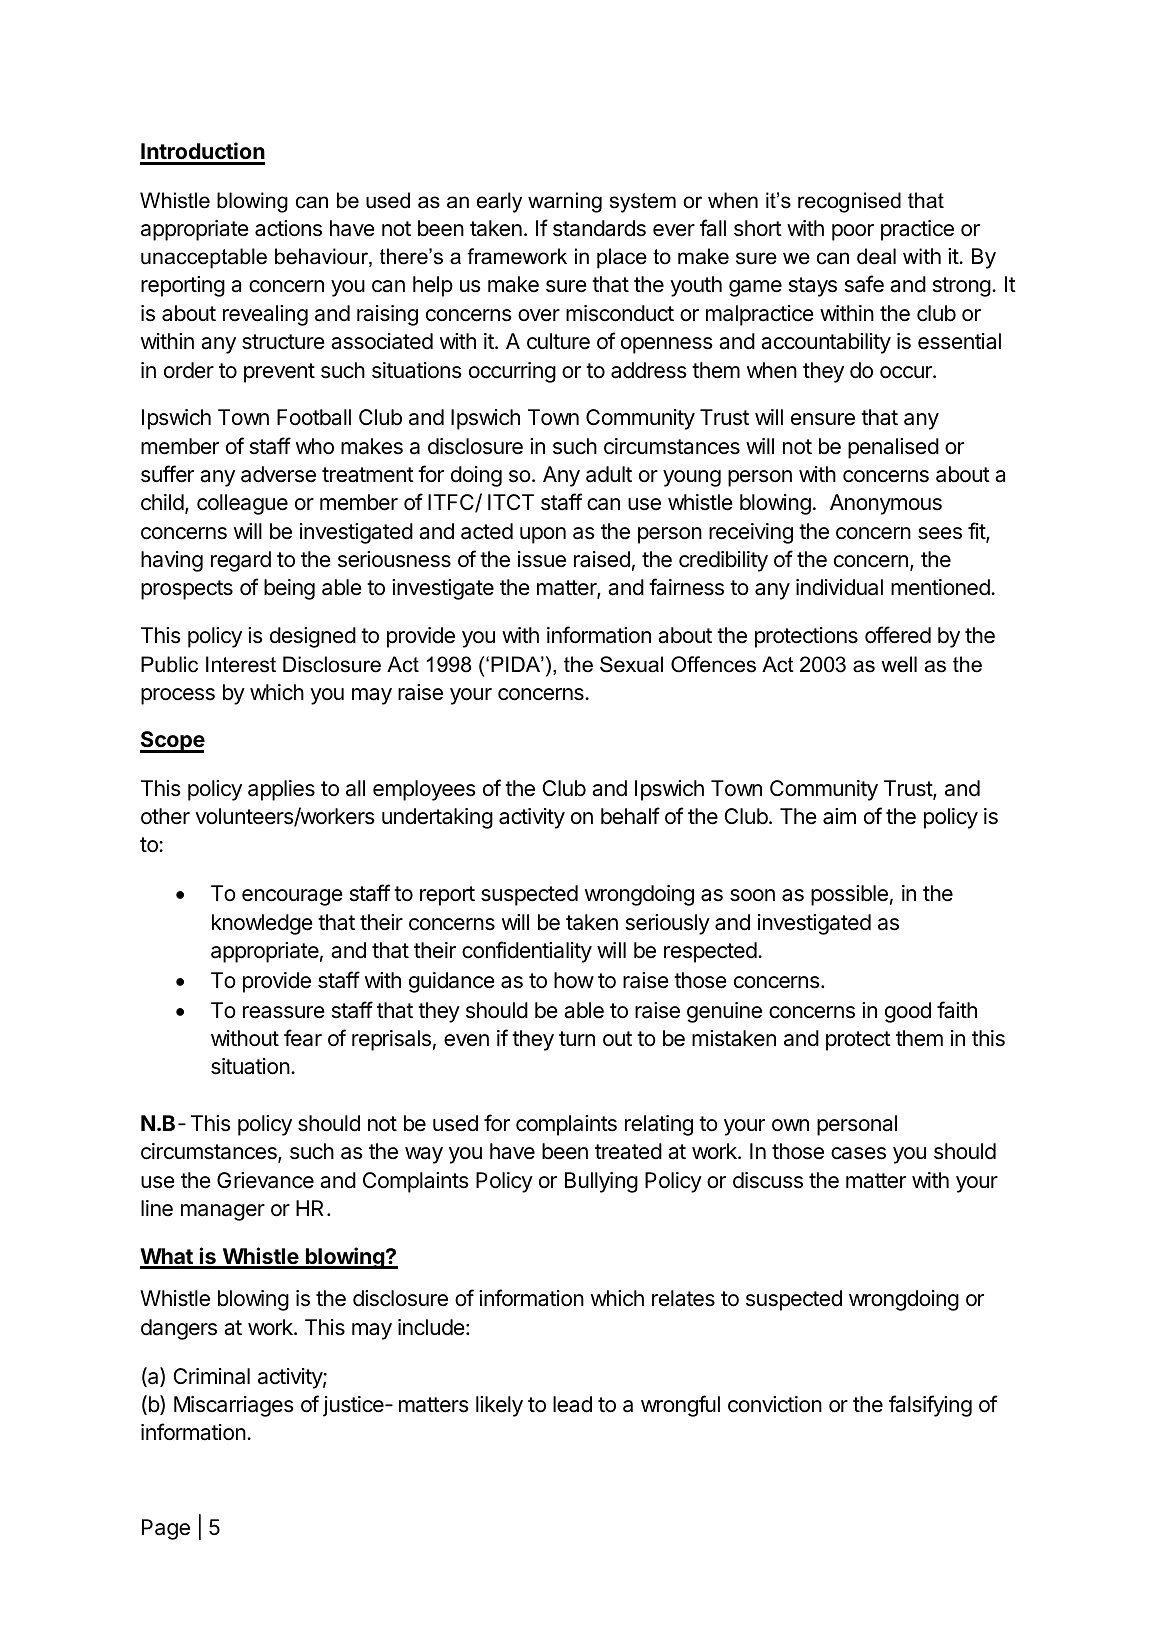 This screenshot has width=1159, height=1640. Describe the element at coordinates (288, 228) in the screenshot. I see `actions` at that location.
